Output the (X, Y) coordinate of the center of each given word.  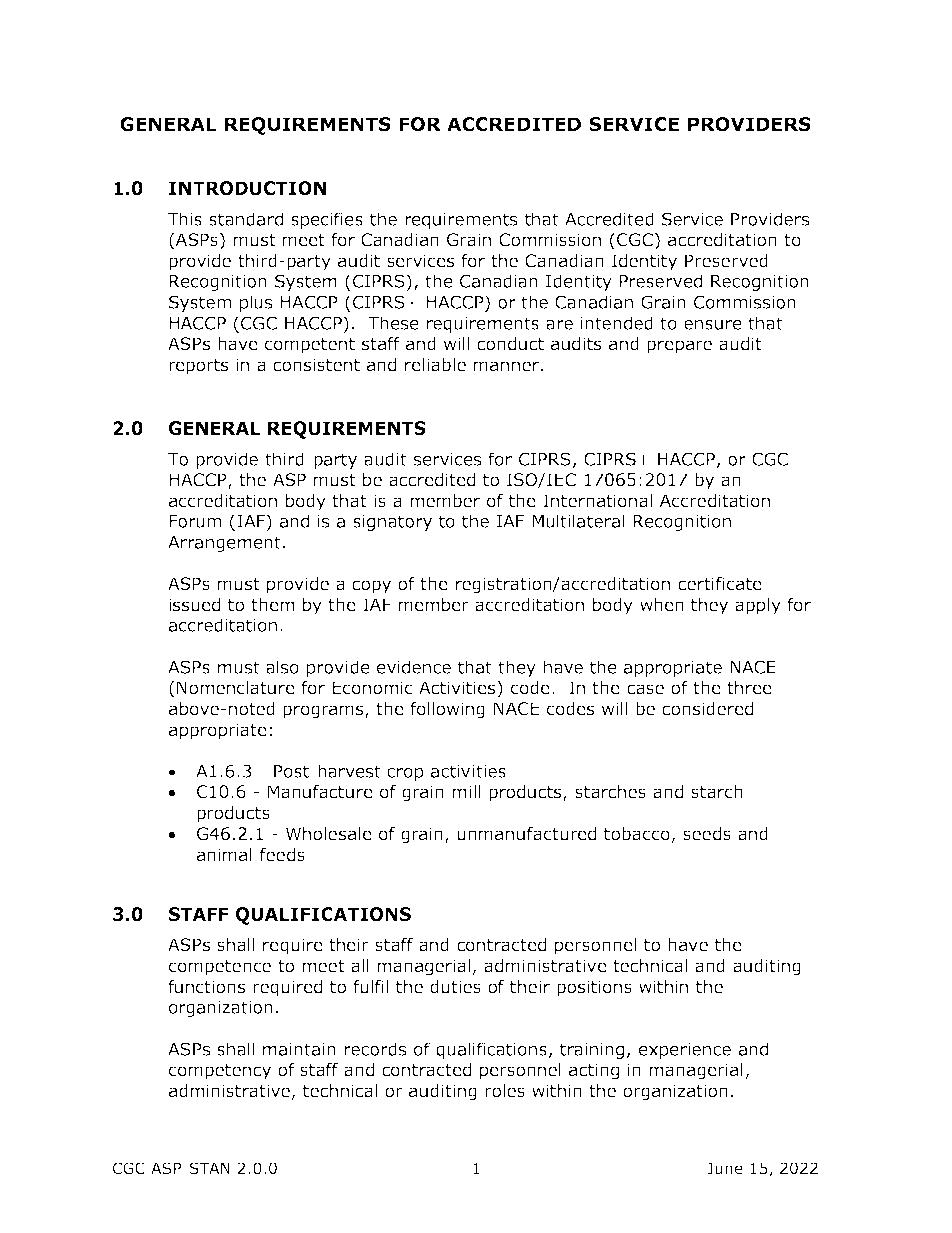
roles (505, 1091)
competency (220, 1072)
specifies (327, 220)
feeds (282, 855)
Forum (195, 521)
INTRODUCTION (247, 188)
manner (506, 366)
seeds (707, 834)
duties (455, 987)
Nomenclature (236, 688)
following (447, 710)
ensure (713, 325)
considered (707, 709)
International (597, 501)
